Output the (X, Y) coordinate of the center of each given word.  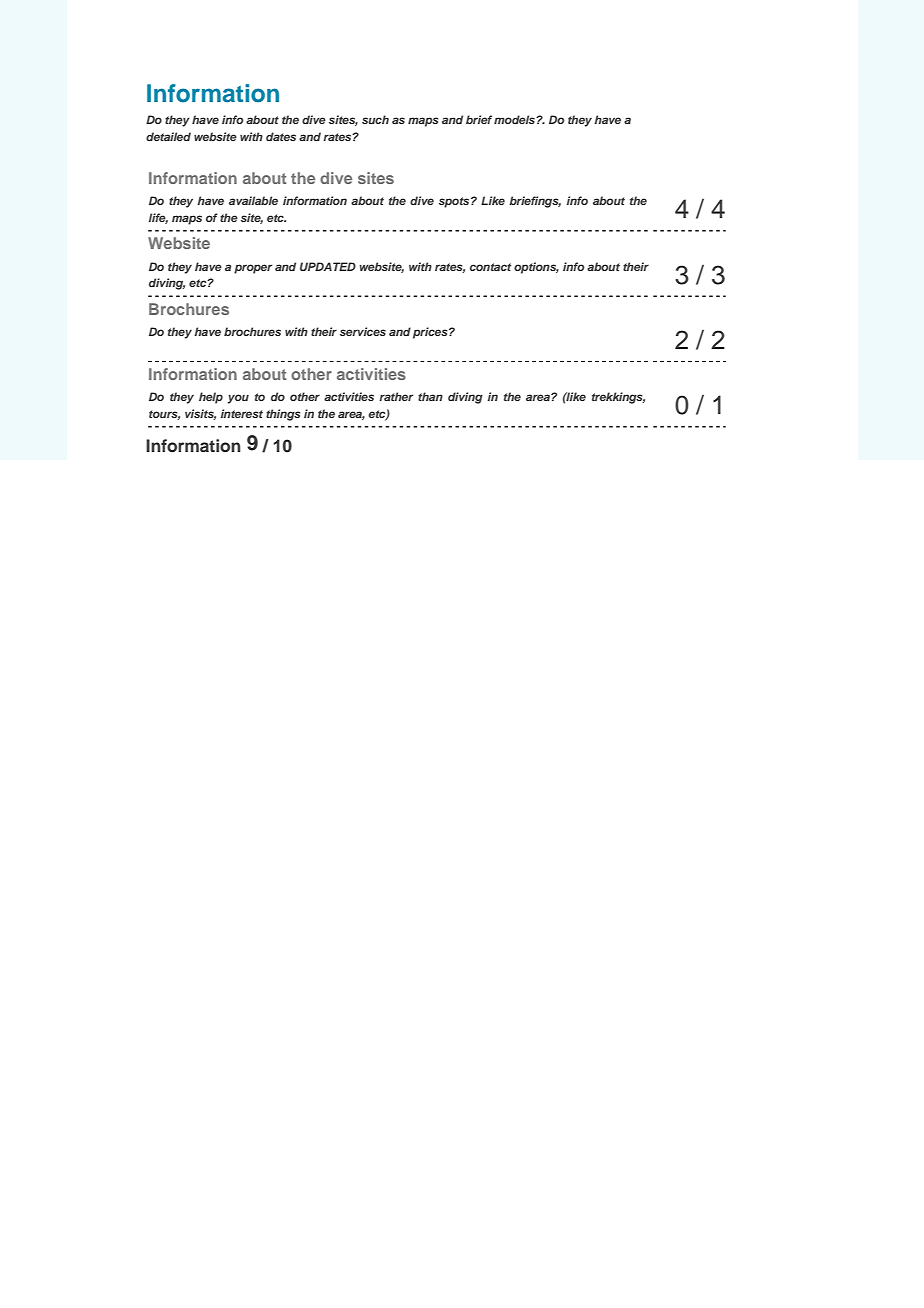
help (211, 398)
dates (281, 136)
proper (253, 269)
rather (396, 396)
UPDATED (328, 266)
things (283, 415)
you (238, 399)
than (430, 396)
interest (242, 413)
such (375, 119)
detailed (168, 136)
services (363, 331)
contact (490, 267)
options (536, 268)
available (253, 200)
